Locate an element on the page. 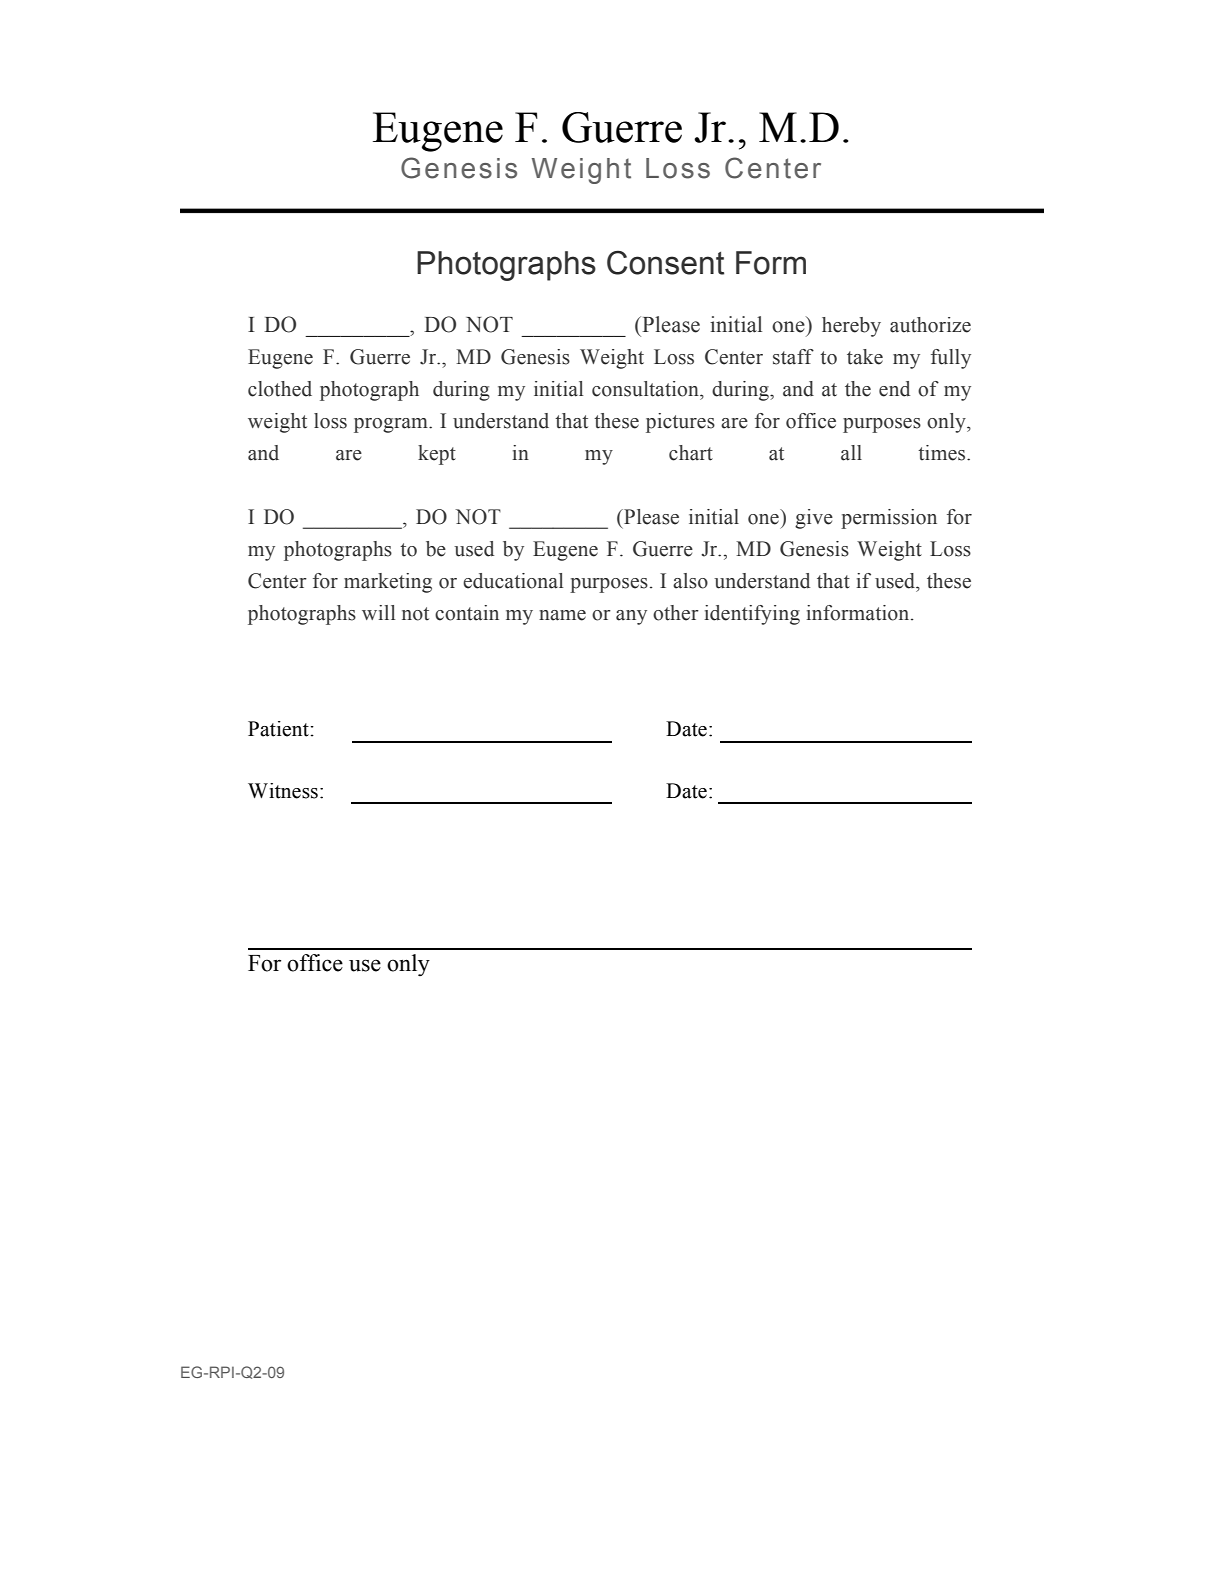  Witness is located at coordinates (283, 791).
